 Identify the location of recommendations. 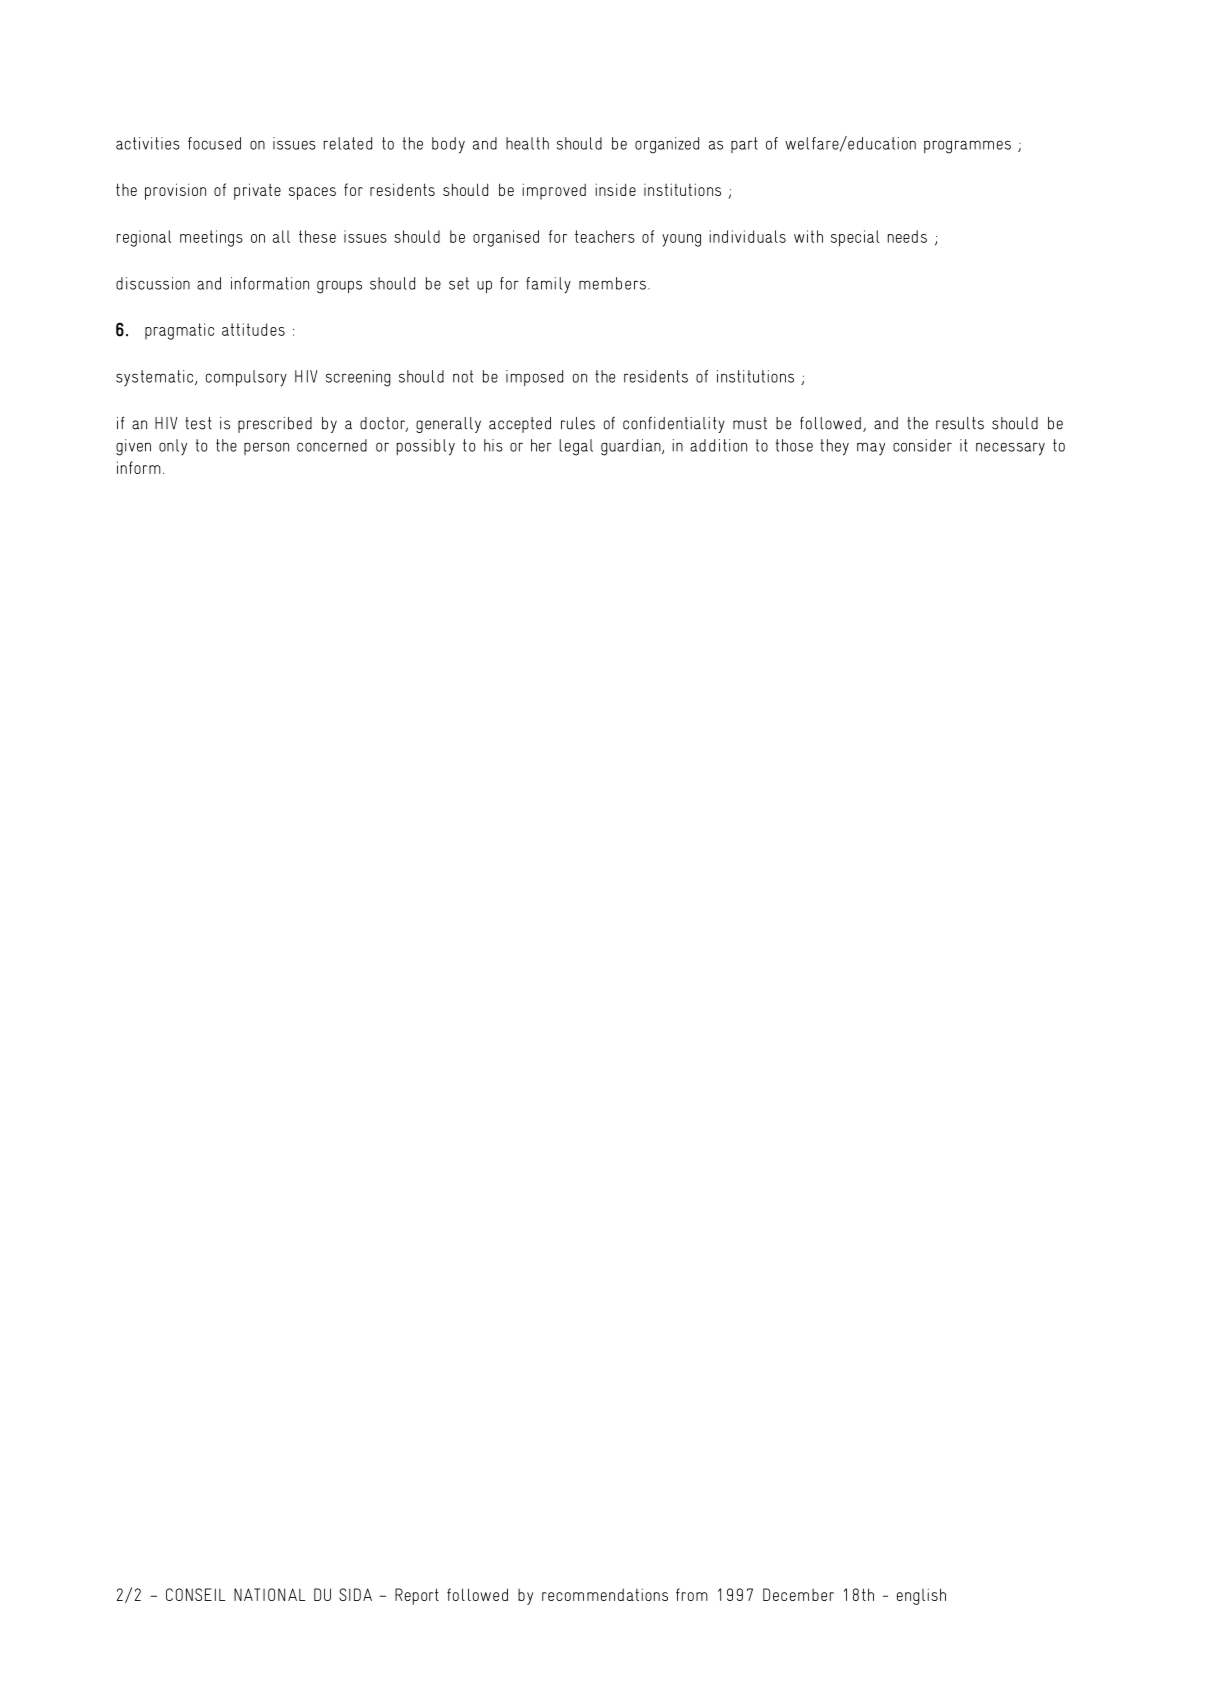
(605, 1594).
